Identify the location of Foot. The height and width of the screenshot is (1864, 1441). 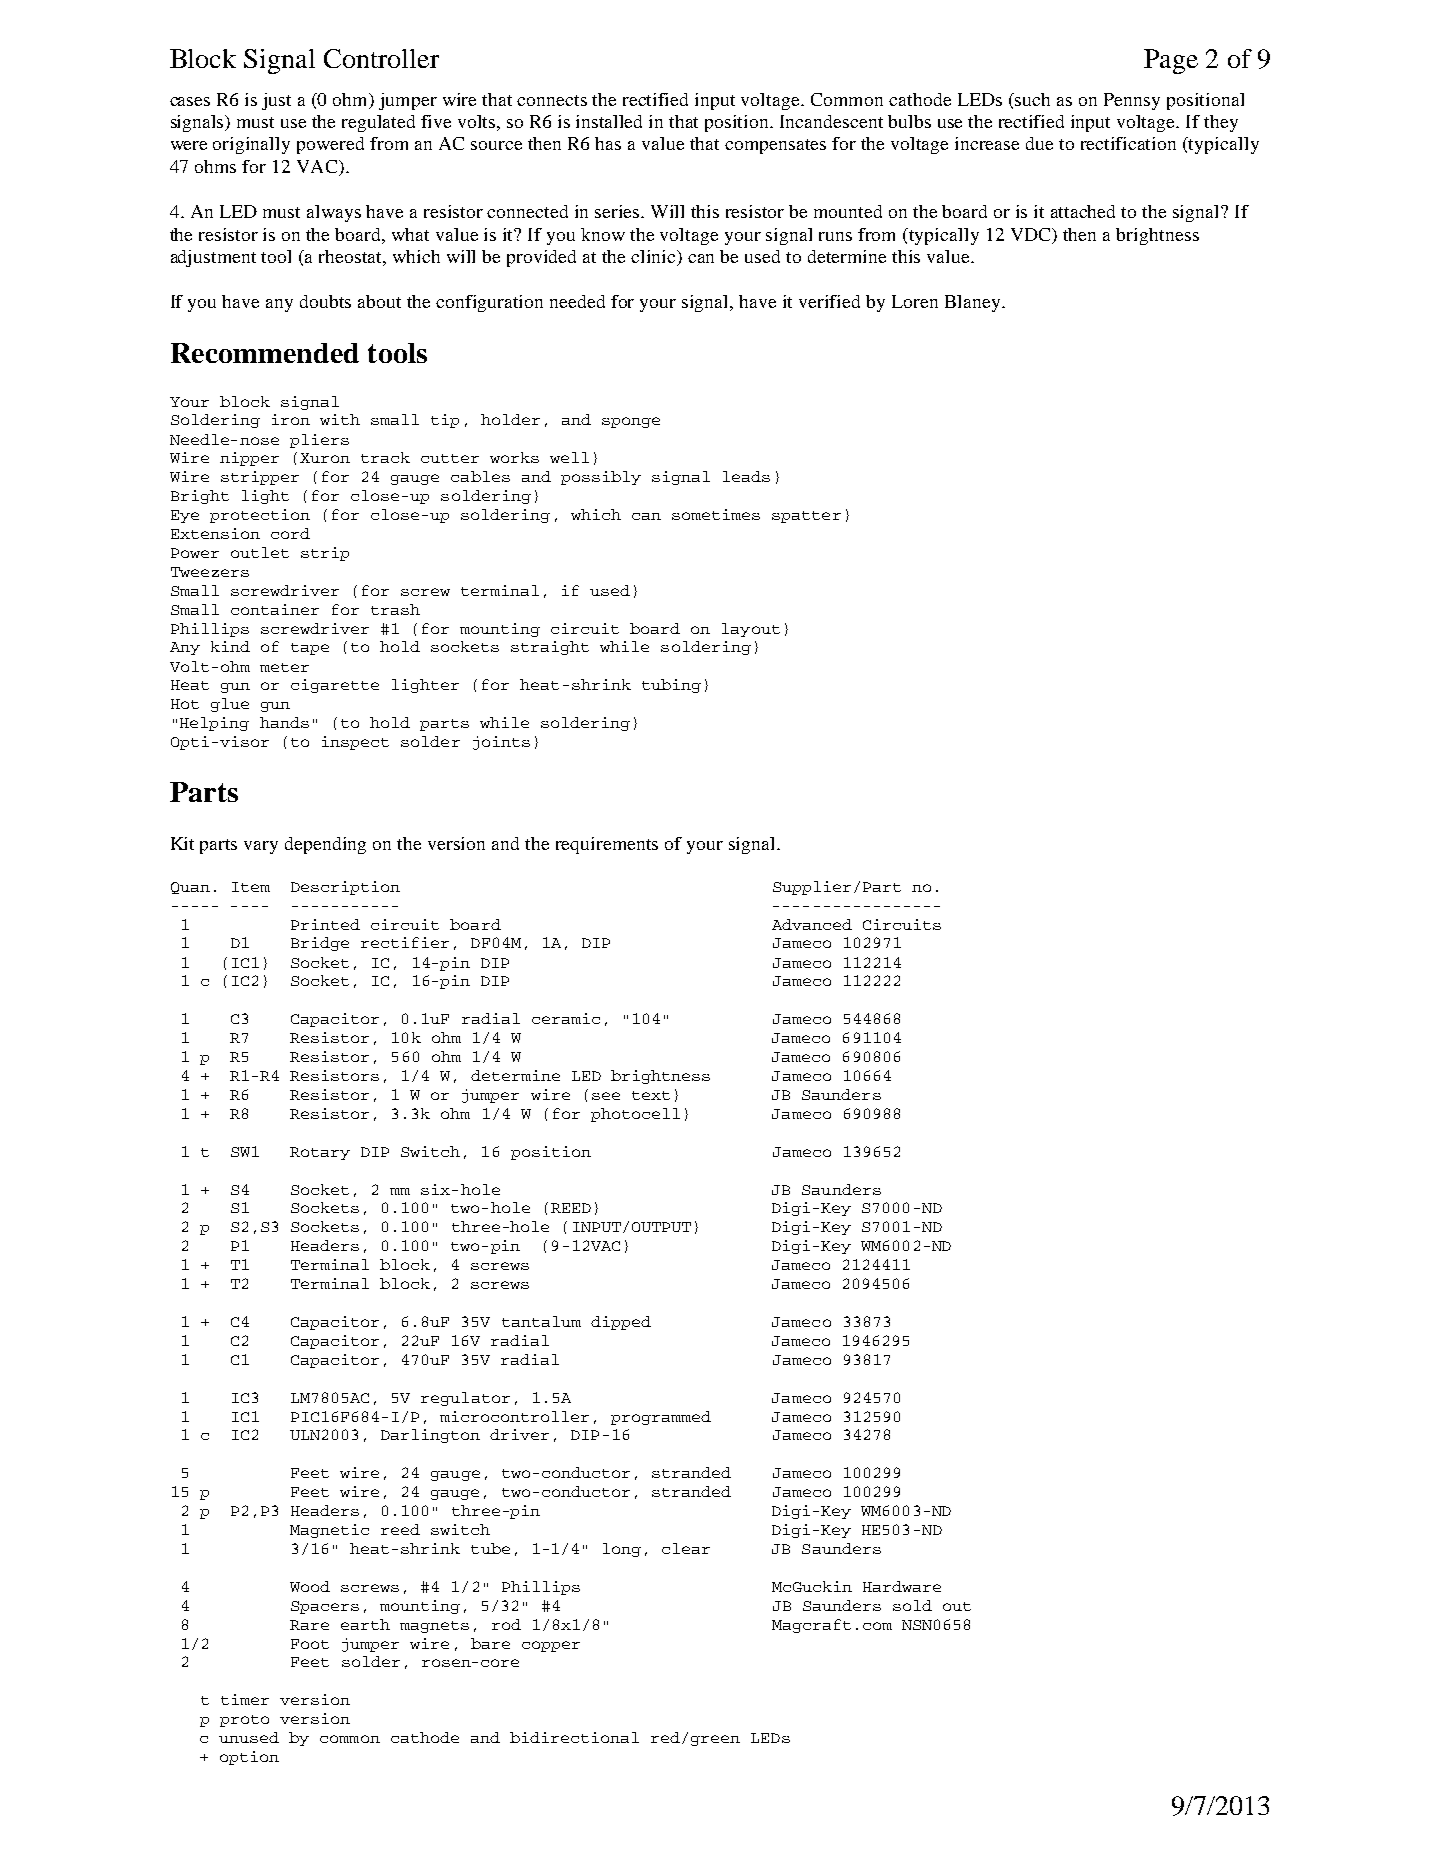
(310, 1644).
